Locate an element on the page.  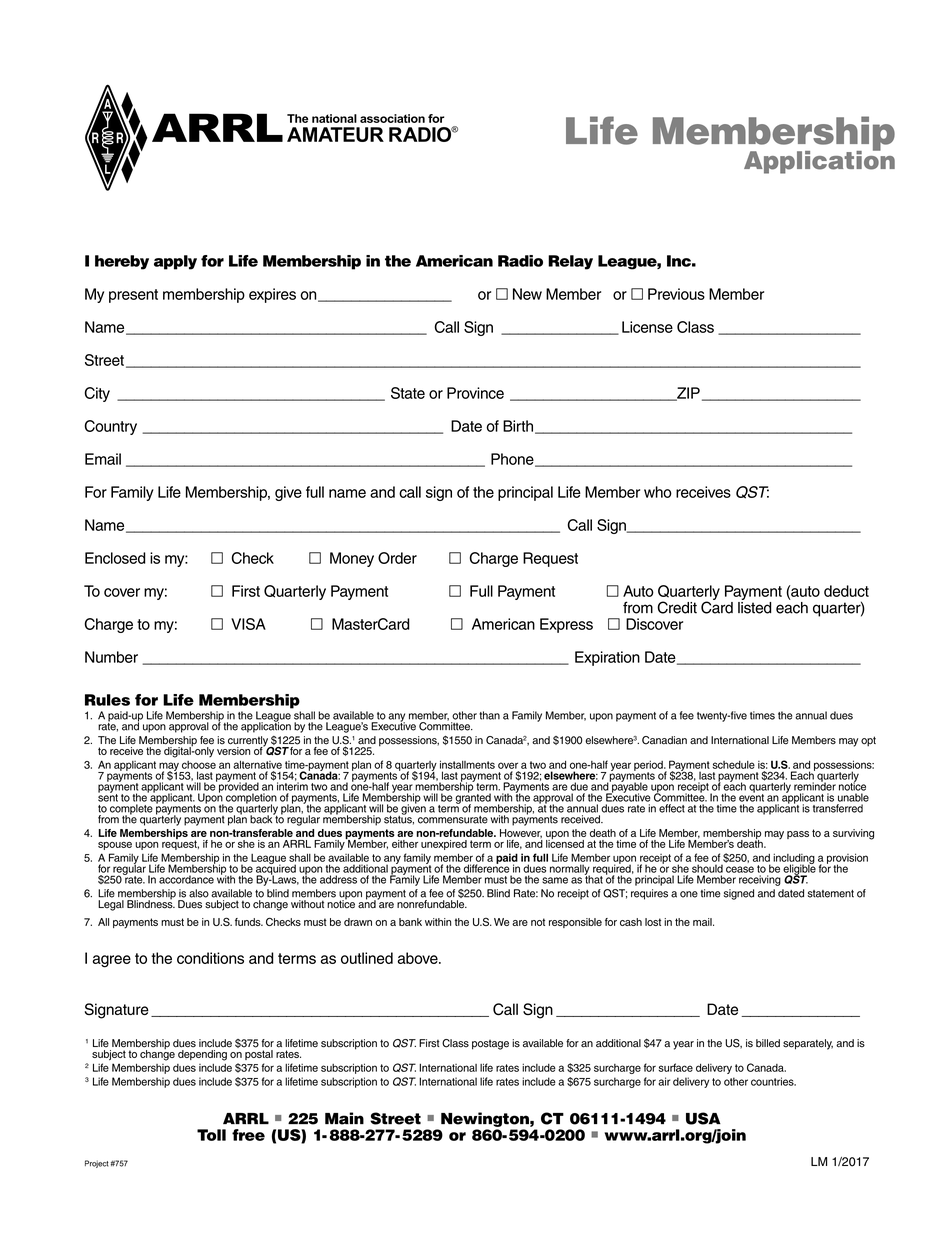
Previous is located at coordinates (676, 294).
